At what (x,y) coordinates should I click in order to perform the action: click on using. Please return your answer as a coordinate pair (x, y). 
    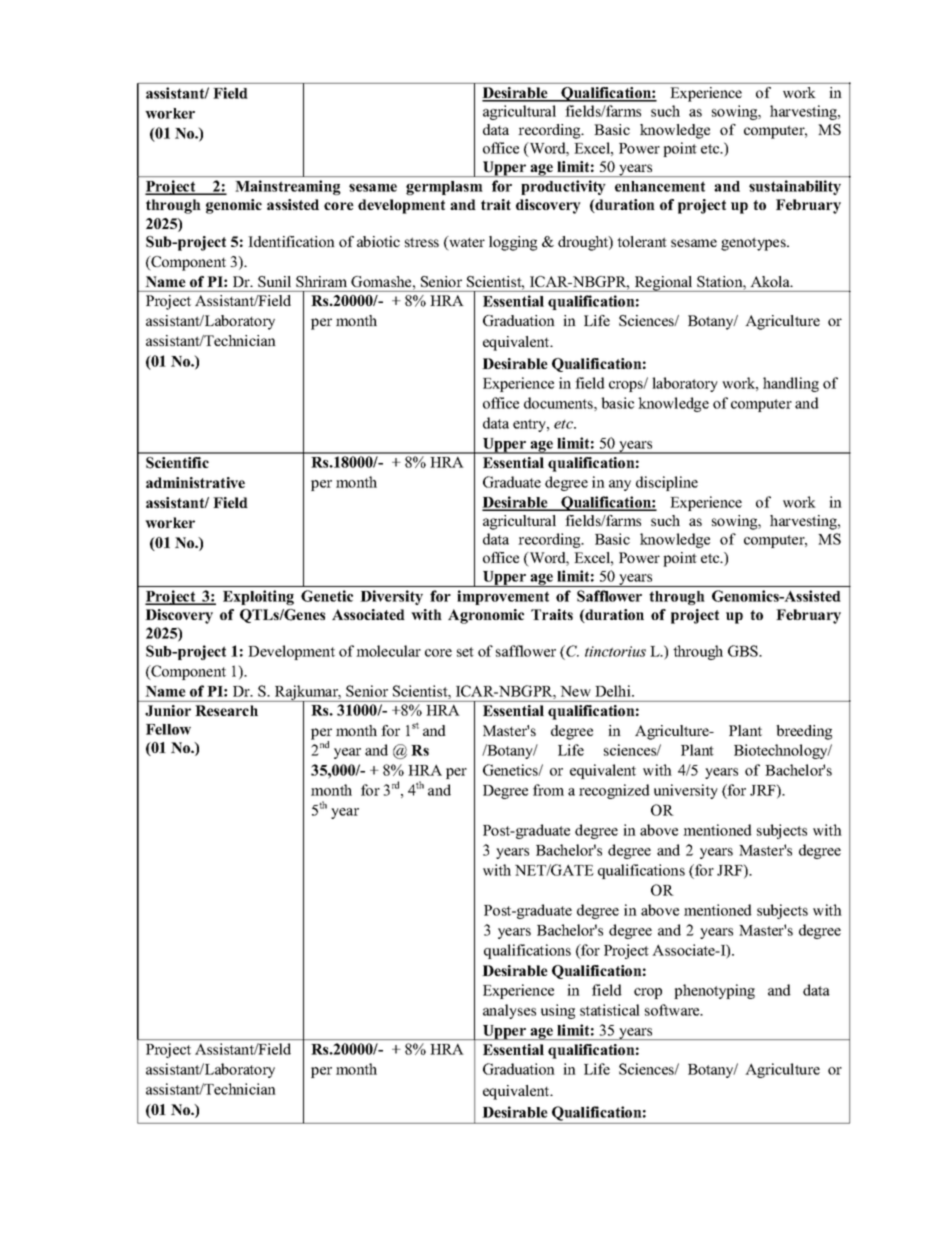
    Looking at the image, I should click on (558, 1011).
